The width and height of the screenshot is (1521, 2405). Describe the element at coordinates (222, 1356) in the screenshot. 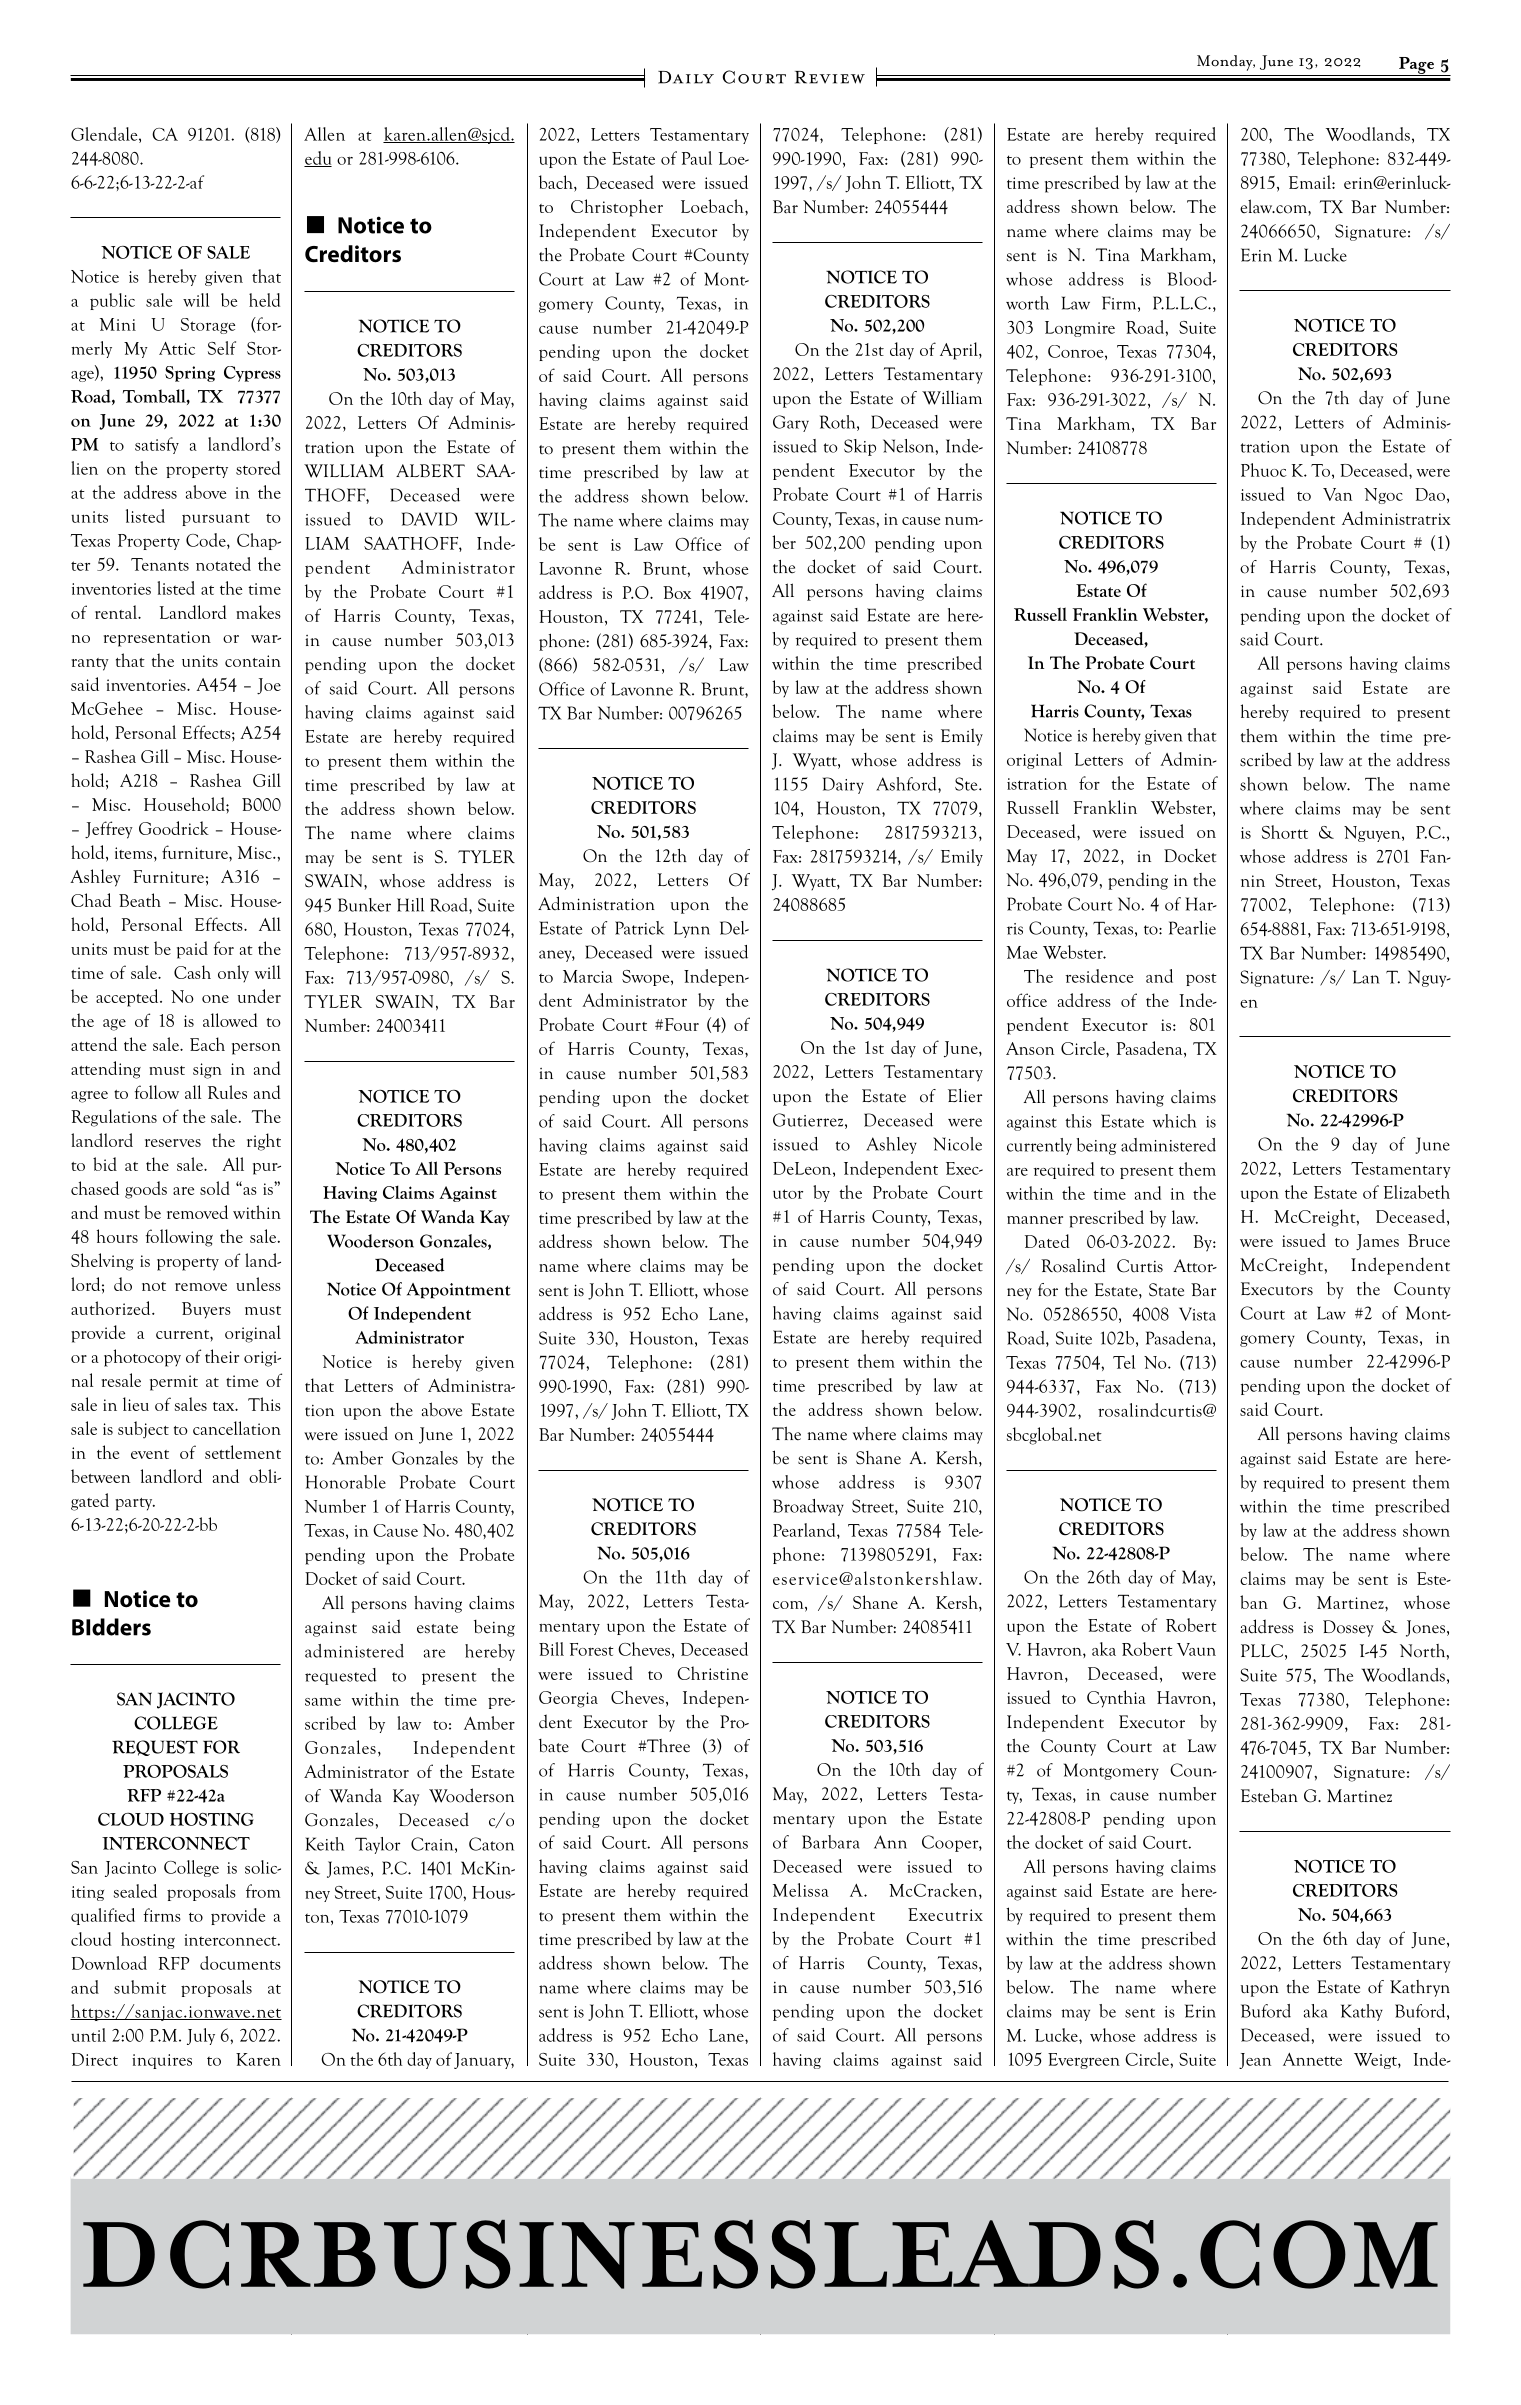

I see `their` at that location.
